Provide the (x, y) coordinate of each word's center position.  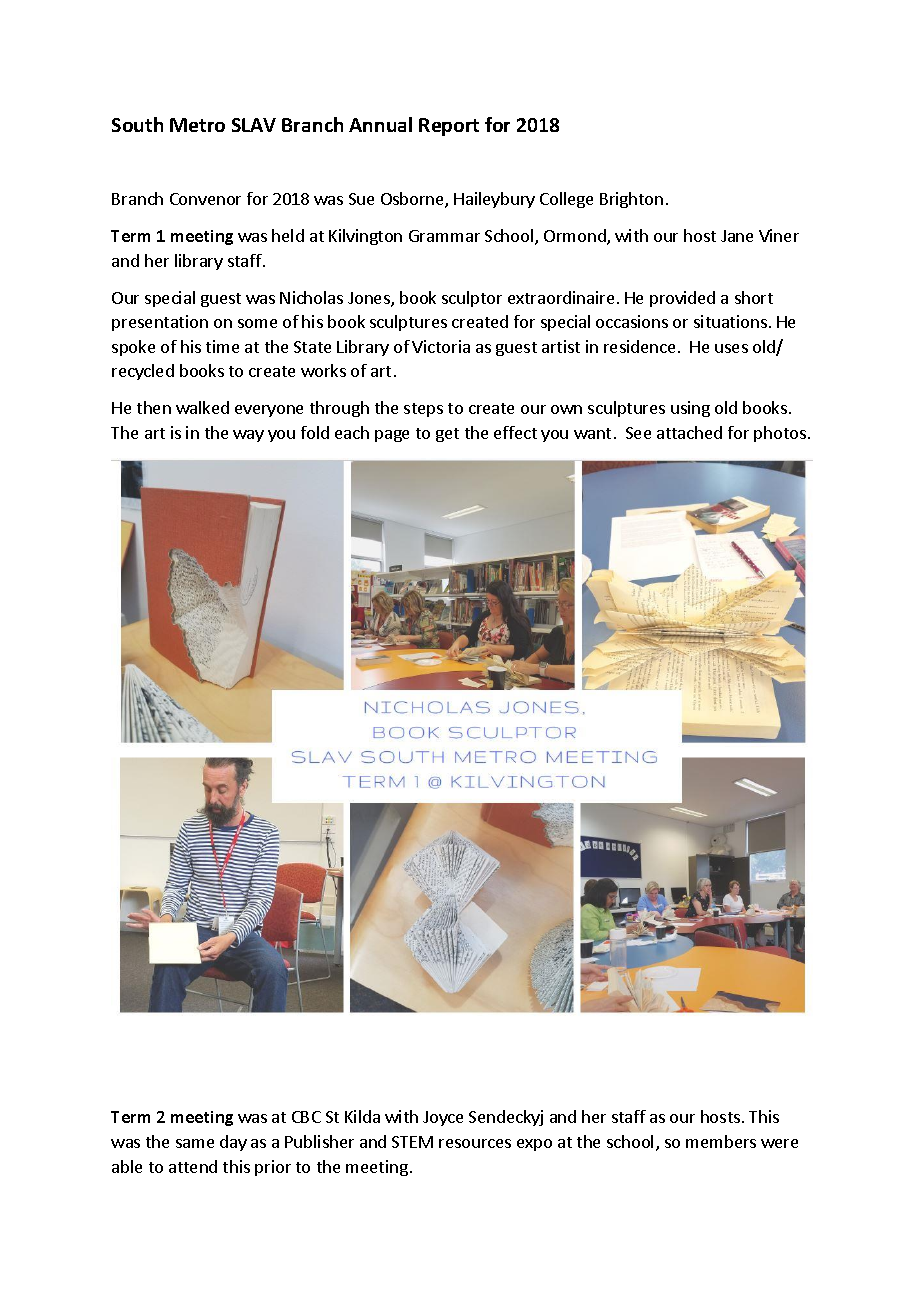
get (447, 435)
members (721, 1141)
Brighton (631, 200)
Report (449, 127)
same (195, 1143)
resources (475, 1143)
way (248, 436)
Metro (197, 125)
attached (689, 432)
